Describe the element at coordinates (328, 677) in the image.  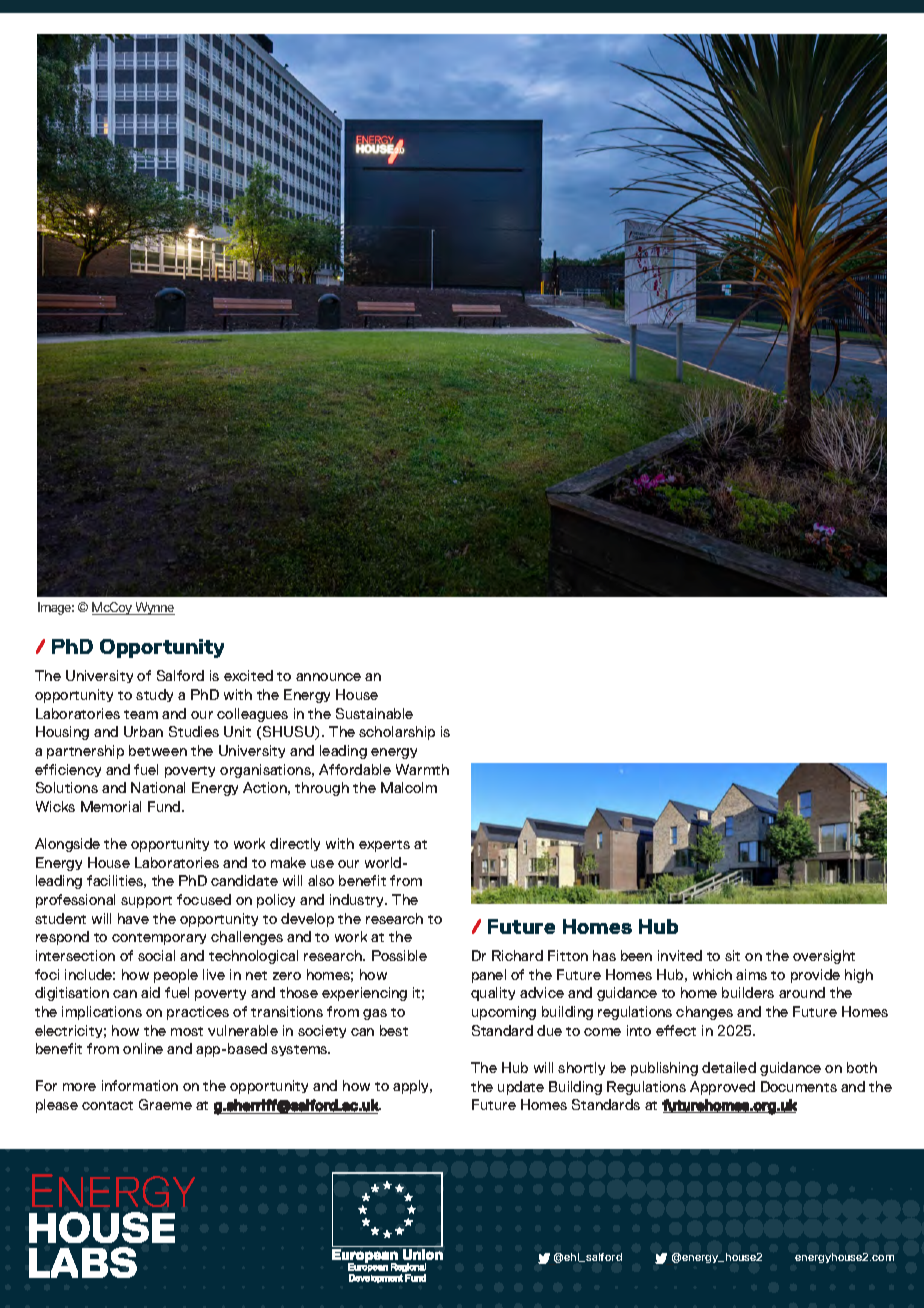
I see `announce` at that location.
